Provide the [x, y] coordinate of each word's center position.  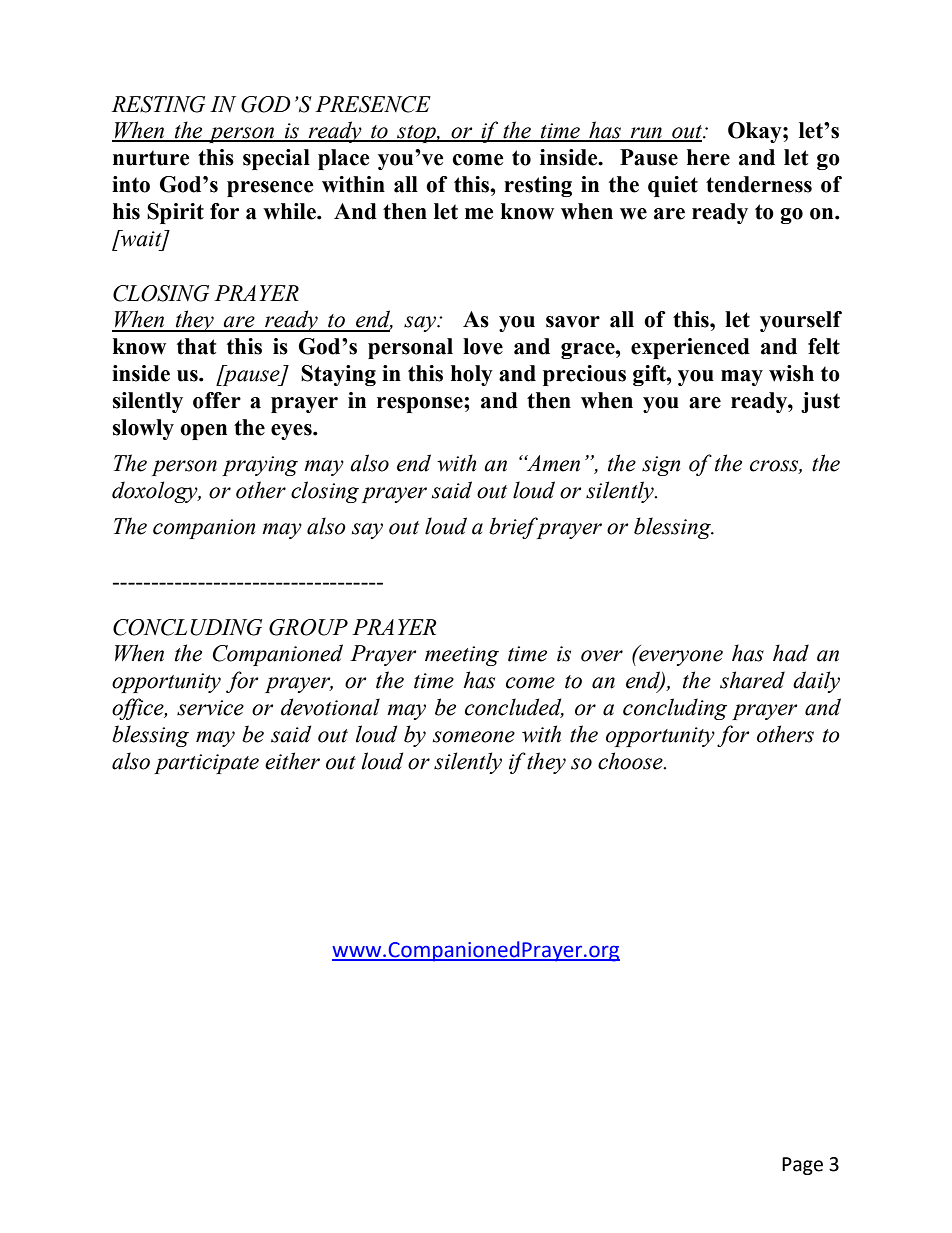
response [421, 405]
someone [474, 737]
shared [752, 680]
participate [206, 764]
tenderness [759, 184]
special [276, 159]
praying [260, 466]
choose [631, 761]
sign [661, 466]
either [292, 761]
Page [802, 1166]
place [344, 159]
